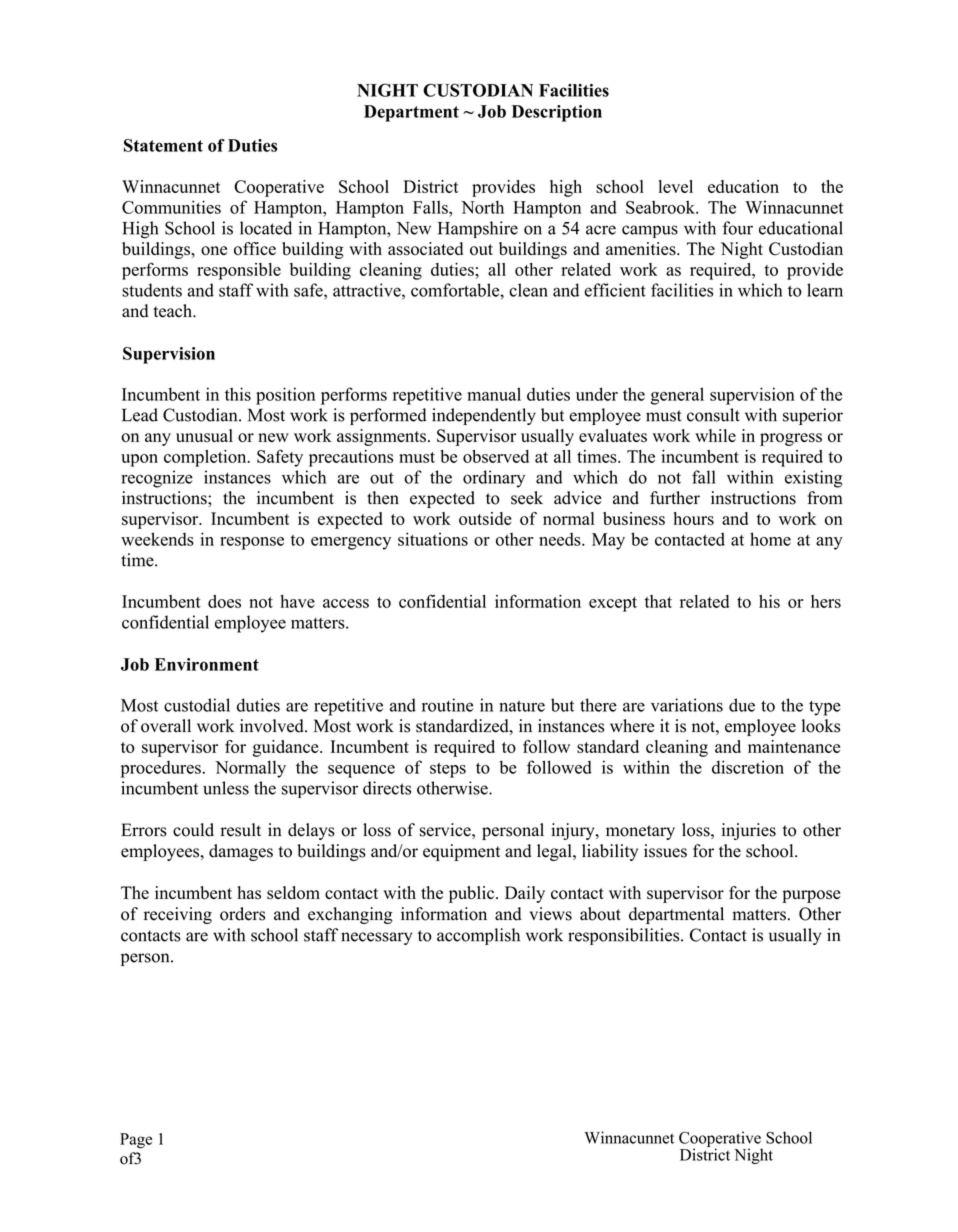 Image resolution: width=958 pixels, height=1232 pixels. What do you see at coordinates (224, 601) in the image?
I see `does` at bounding box center [224, 601].
